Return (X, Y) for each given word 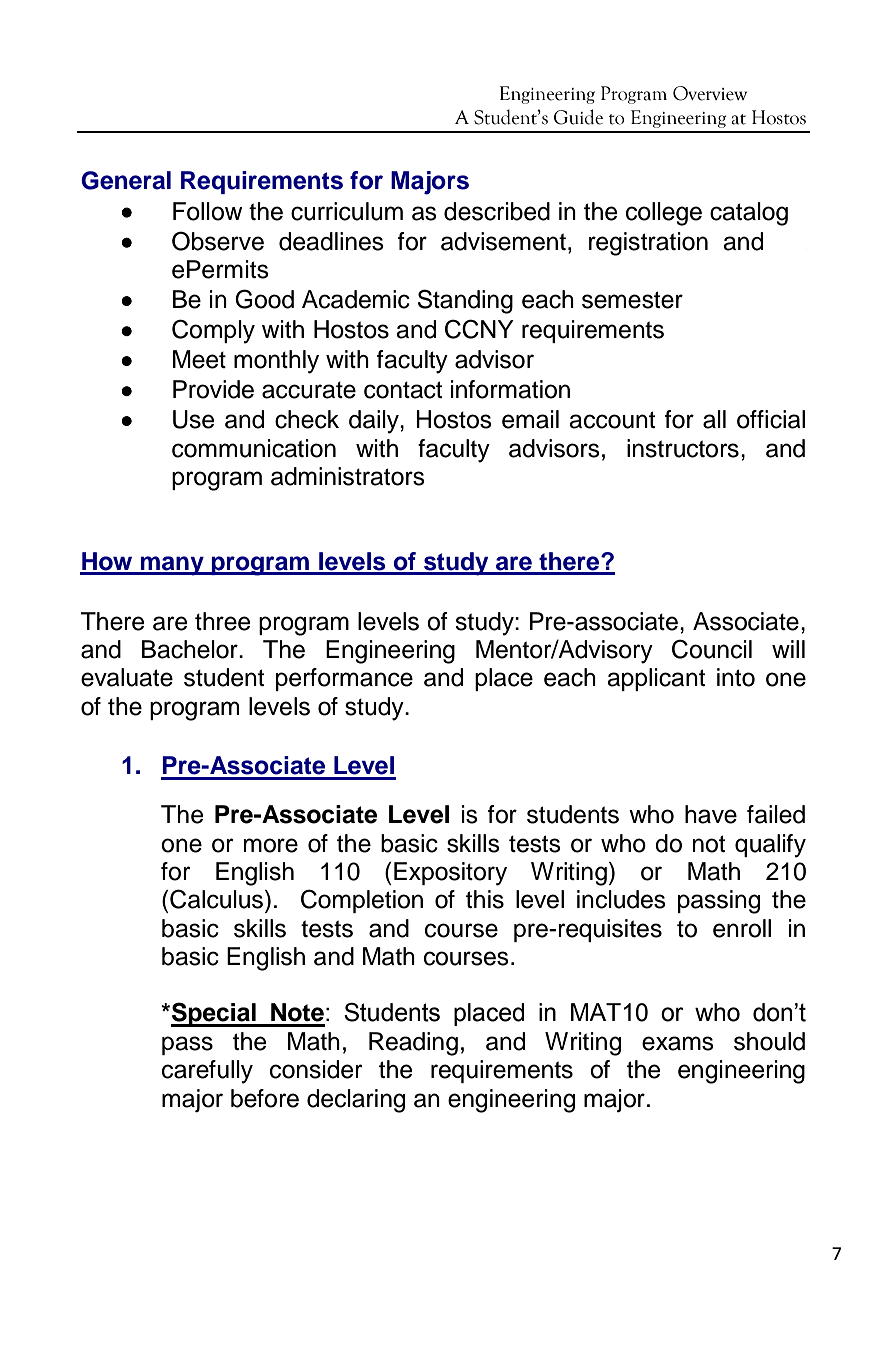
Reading (413, 1044)
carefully (207, 1072)
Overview (710, 93)
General (126, 180)
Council (712, 649)
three (223, 621)
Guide (578, 117)
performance (344, 679)
